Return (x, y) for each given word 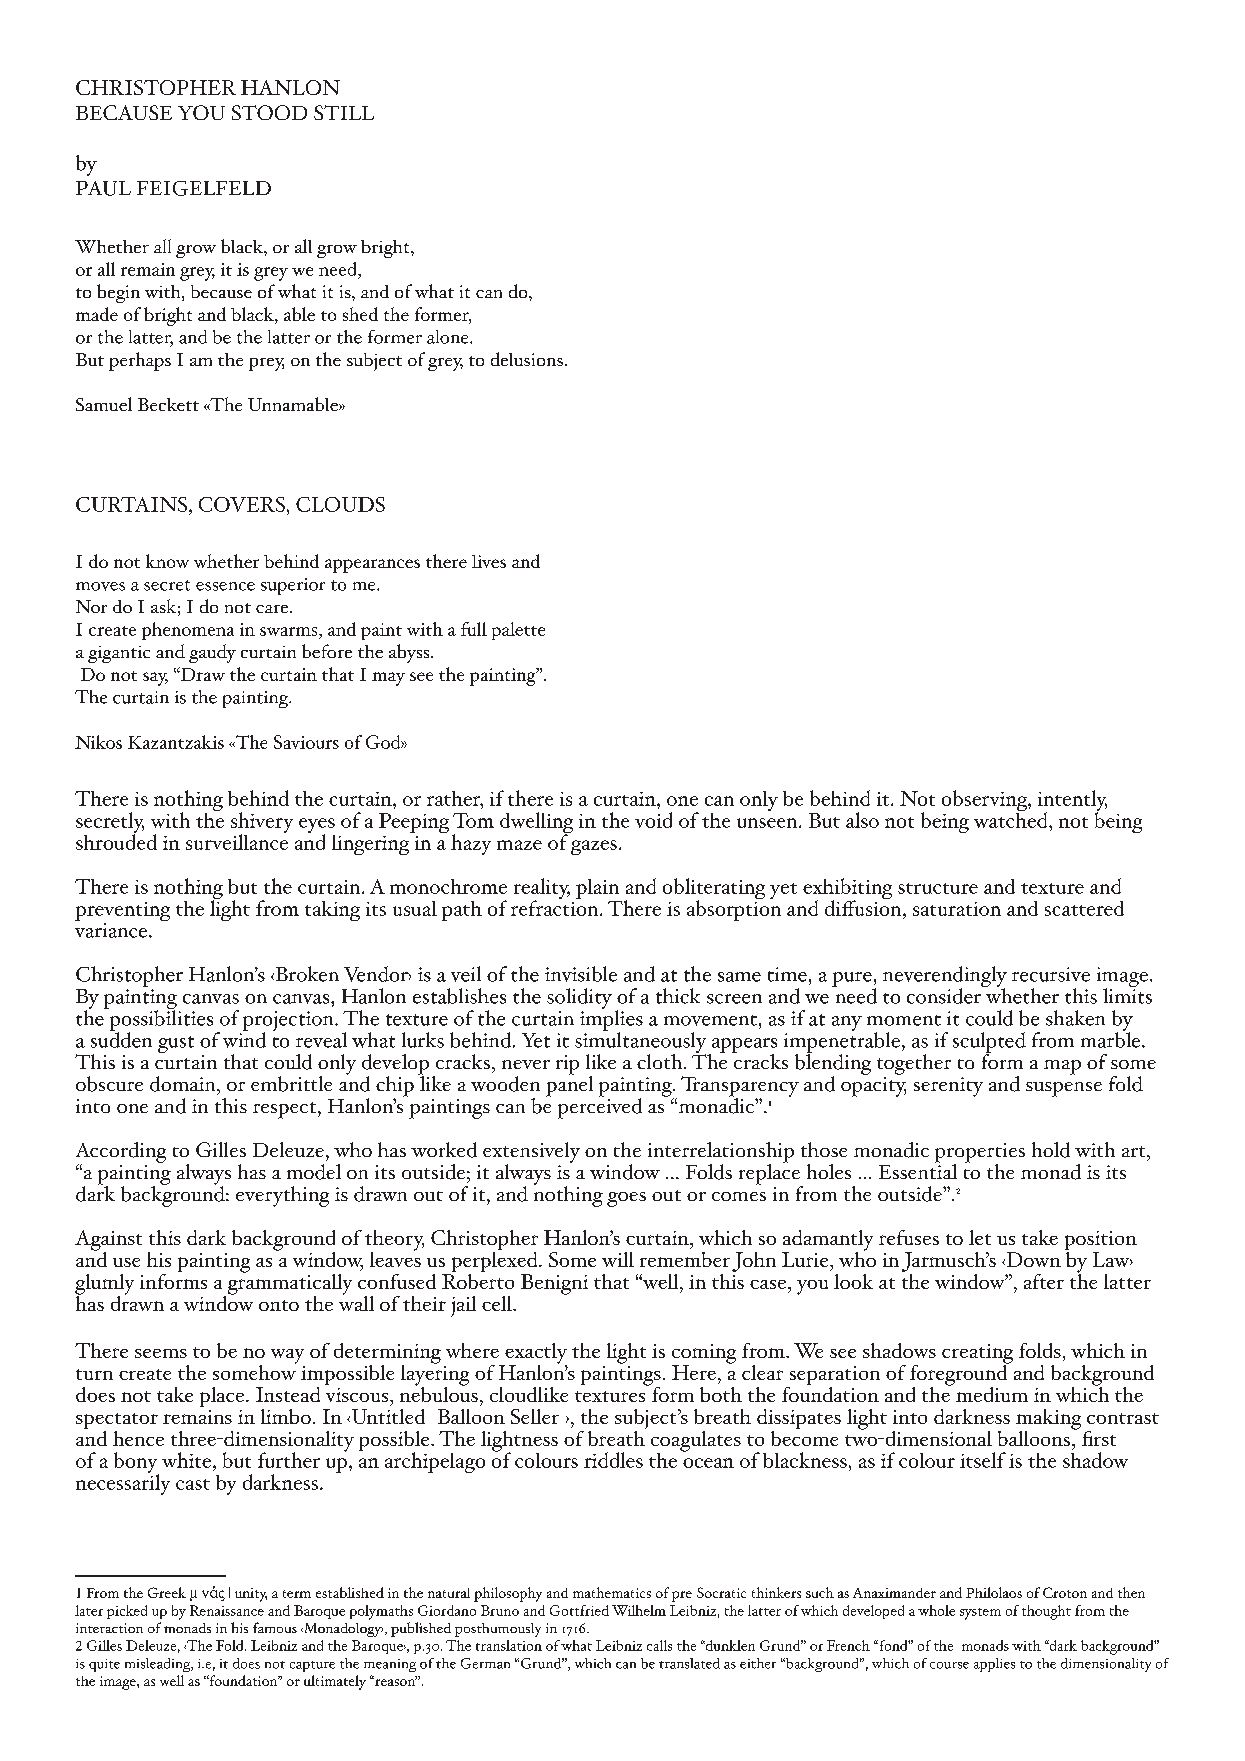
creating (977, 1355)
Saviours (306, 742)
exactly (535, 1354)
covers (242, 504)
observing (985, 802)
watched (1012, 819)
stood (269, 112)
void (653, 820)
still (344, 112)
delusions (527, 359)
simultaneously (640, 1042)
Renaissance (227, 1610)
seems (161, 1353)
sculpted (989, 1043)
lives (489, 561)
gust (176, 1044)
